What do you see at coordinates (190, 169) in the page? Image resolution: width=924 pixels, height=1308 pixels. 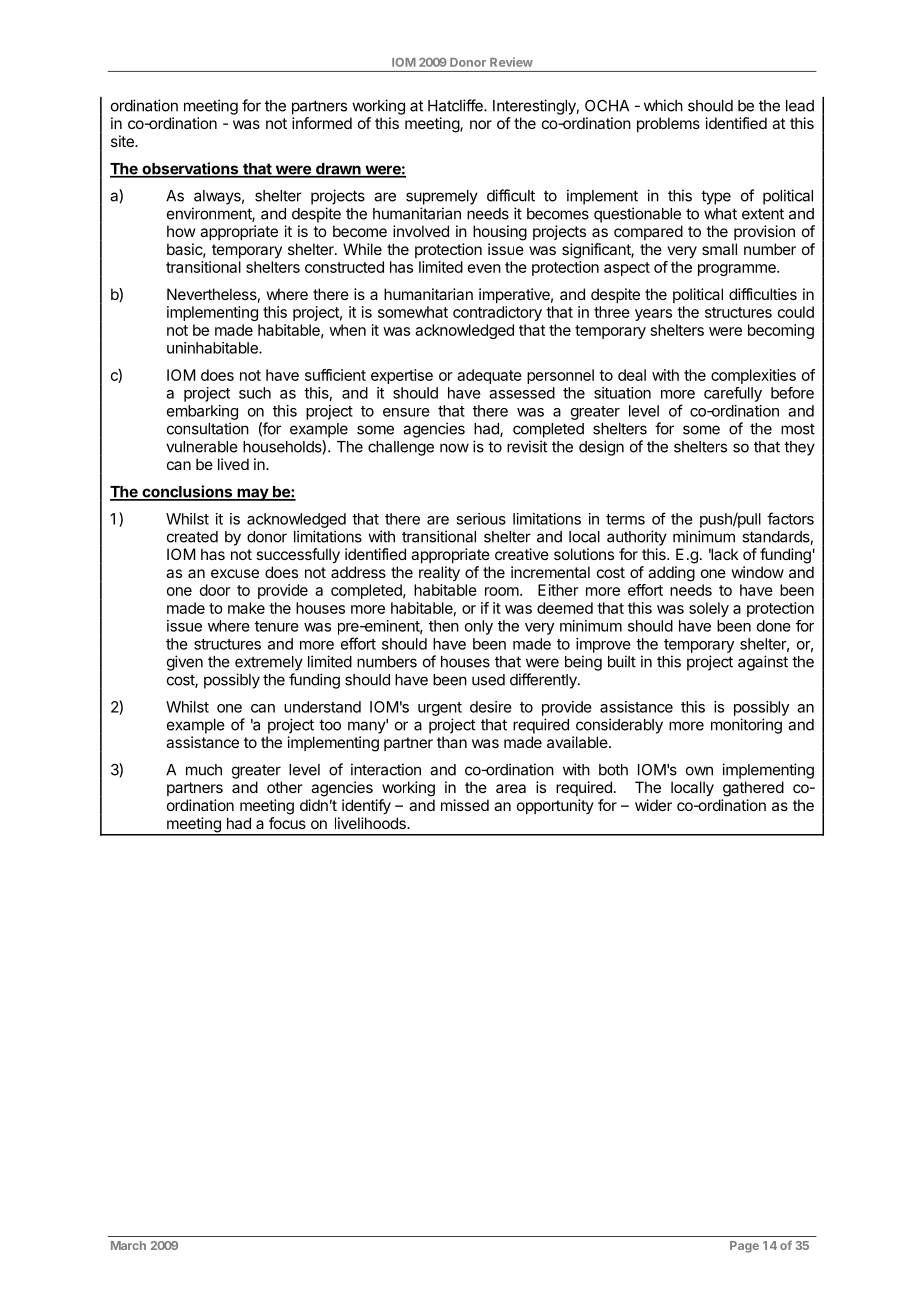 I see `observations` at bounding box center [190, 169].
